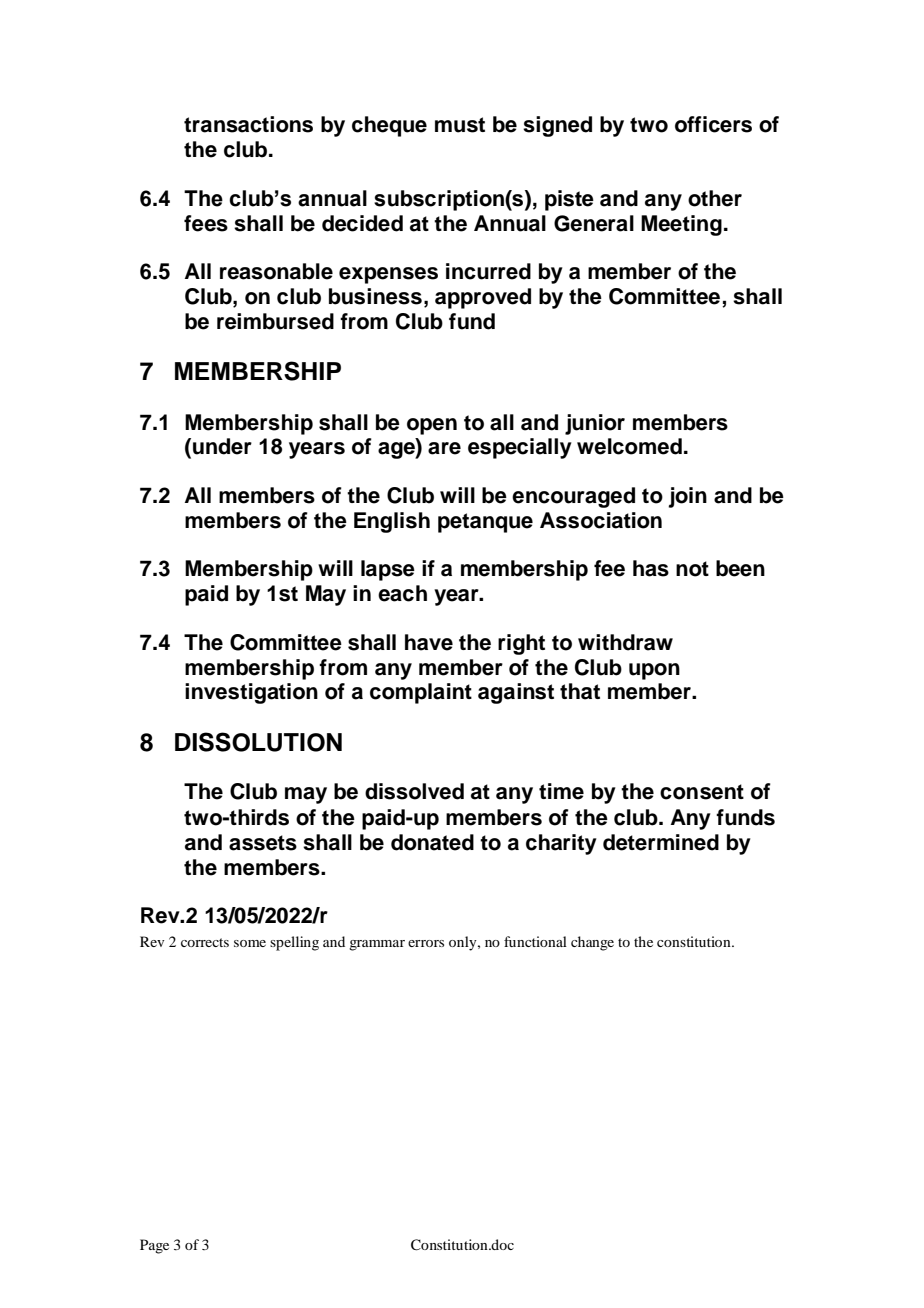  Describe the element at coordinates (661, 842) in the screenshot. I see `determined` at that location.
